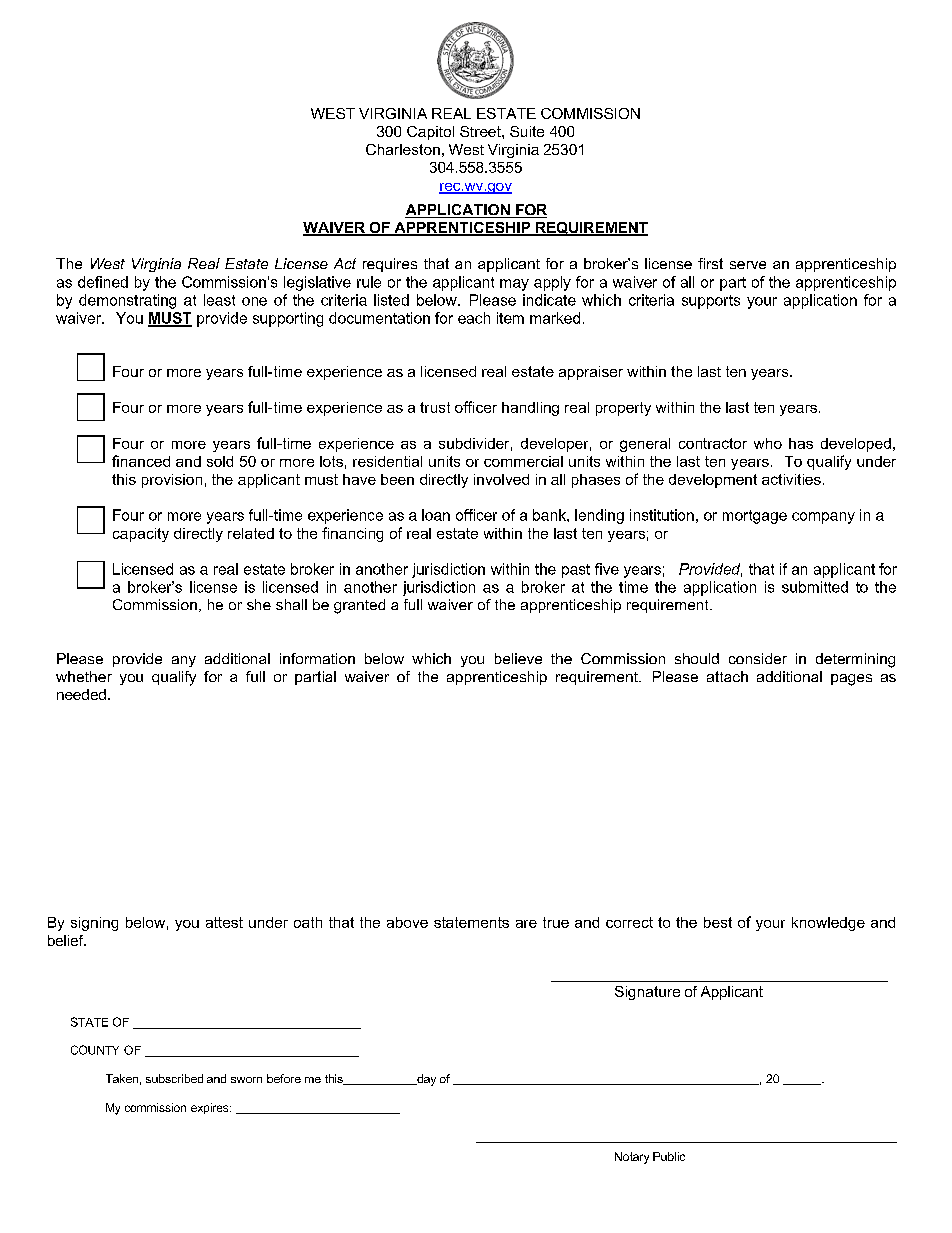  I want to click on defined, so click(103, 282).
